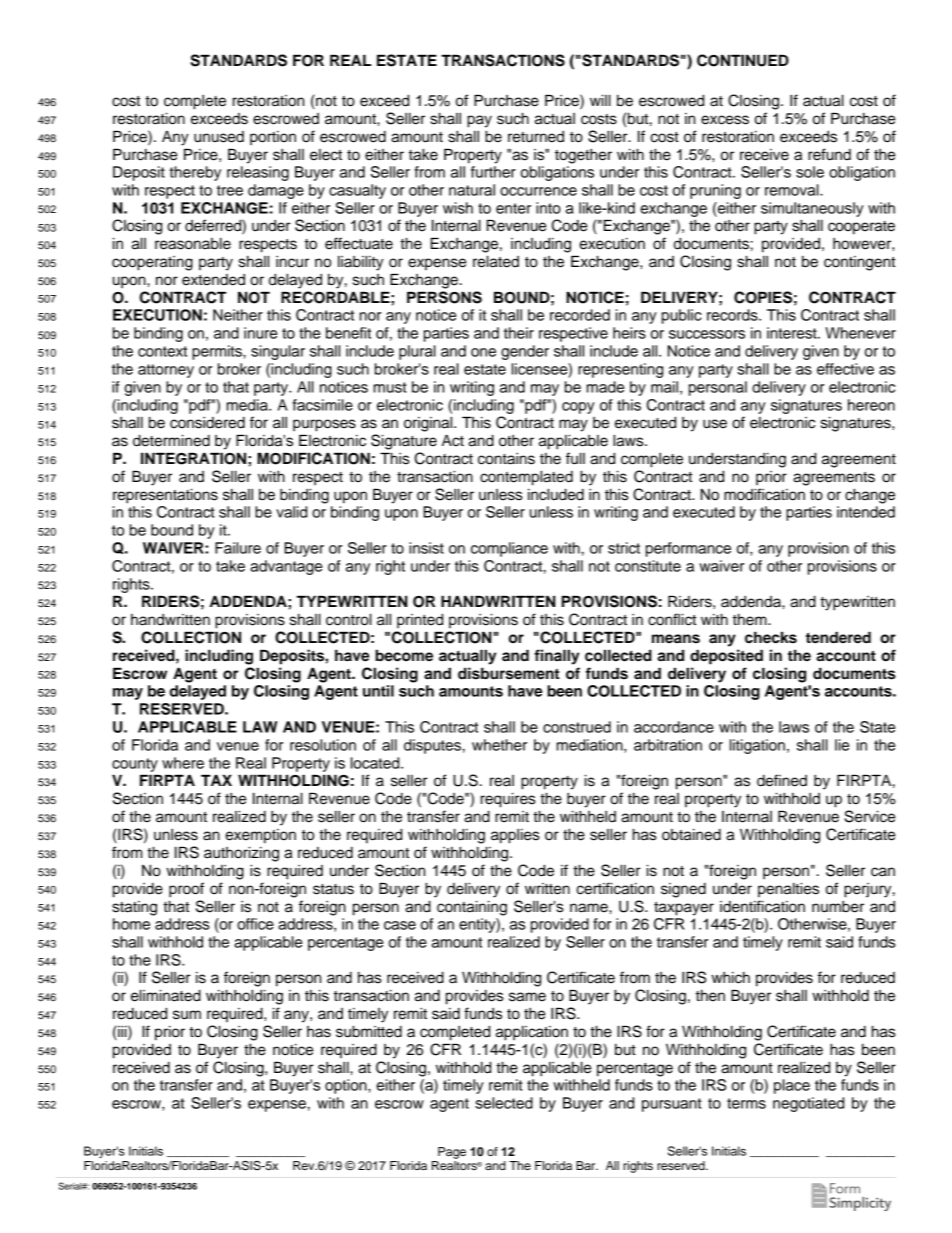 The image size is (952, 1233). Describe the element at coordinates (536, 137) in the document. I see `returned` at that location.
